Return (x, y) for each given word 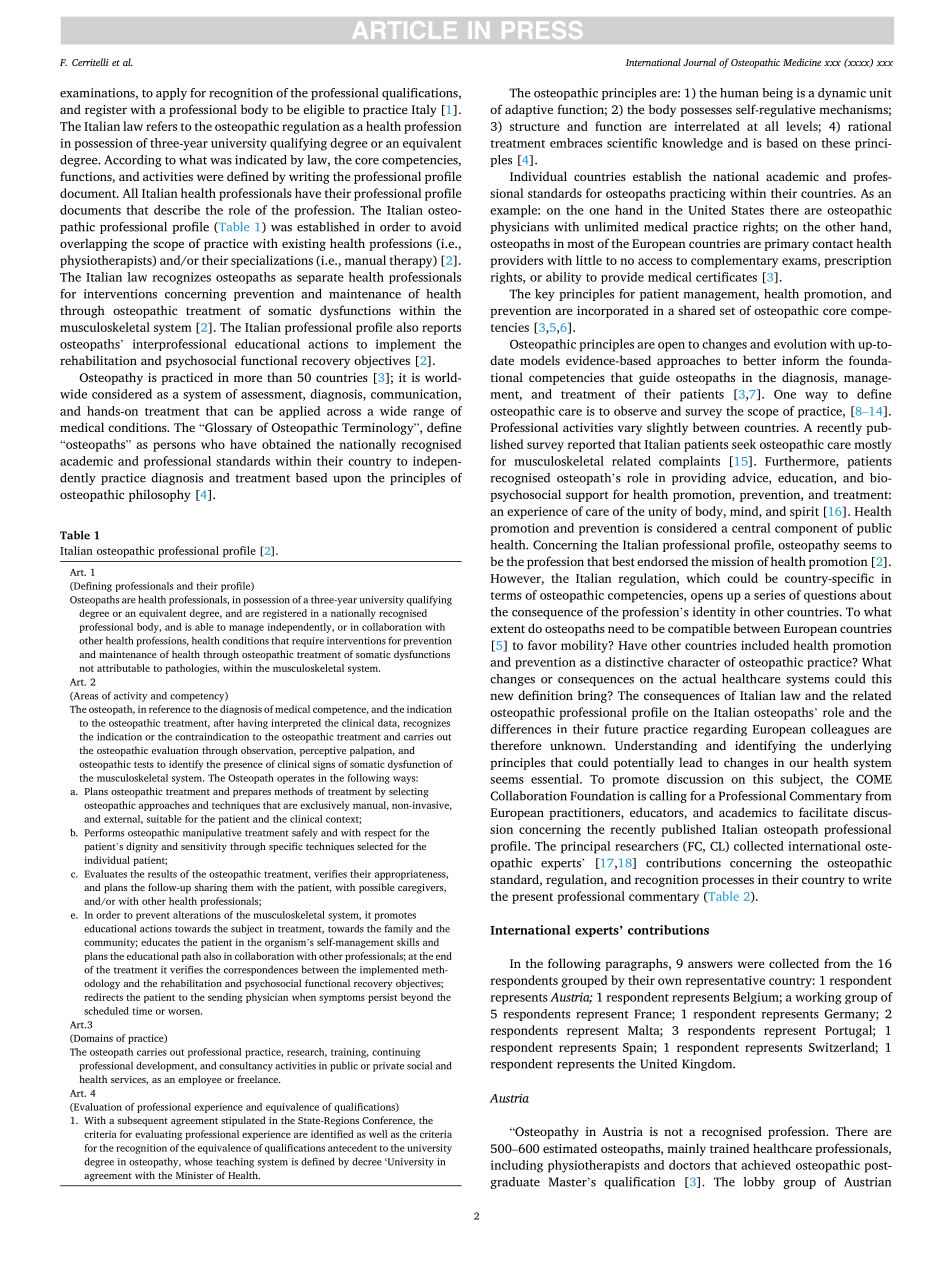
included (765, 645)
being (777, 94)
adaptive (529, 110)
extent (507, 629)
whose (199, 1162)
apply (171, 94)
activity (130, 697)
